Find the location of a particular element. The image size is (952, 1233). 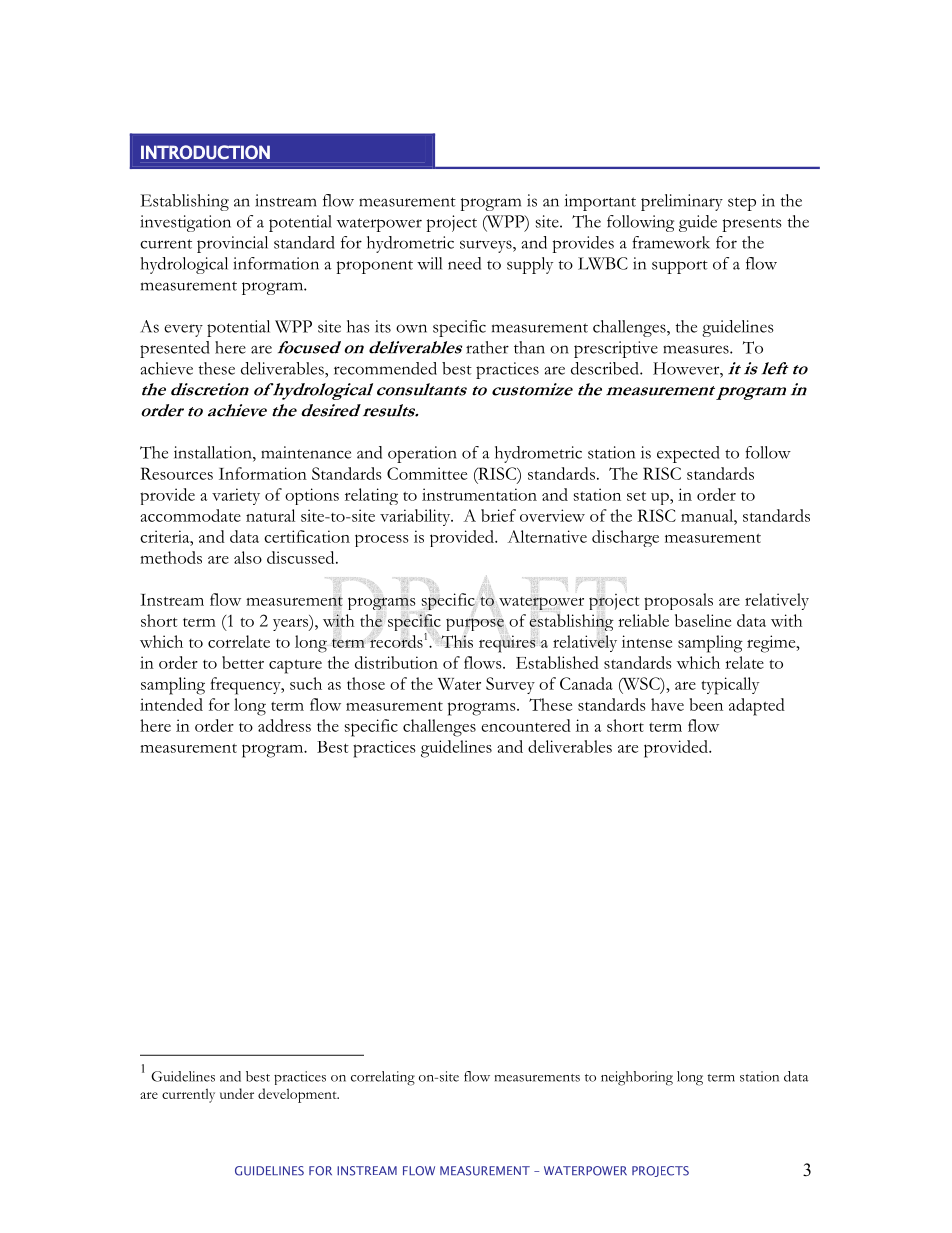

baseline is located at coordinates (703, 620).
